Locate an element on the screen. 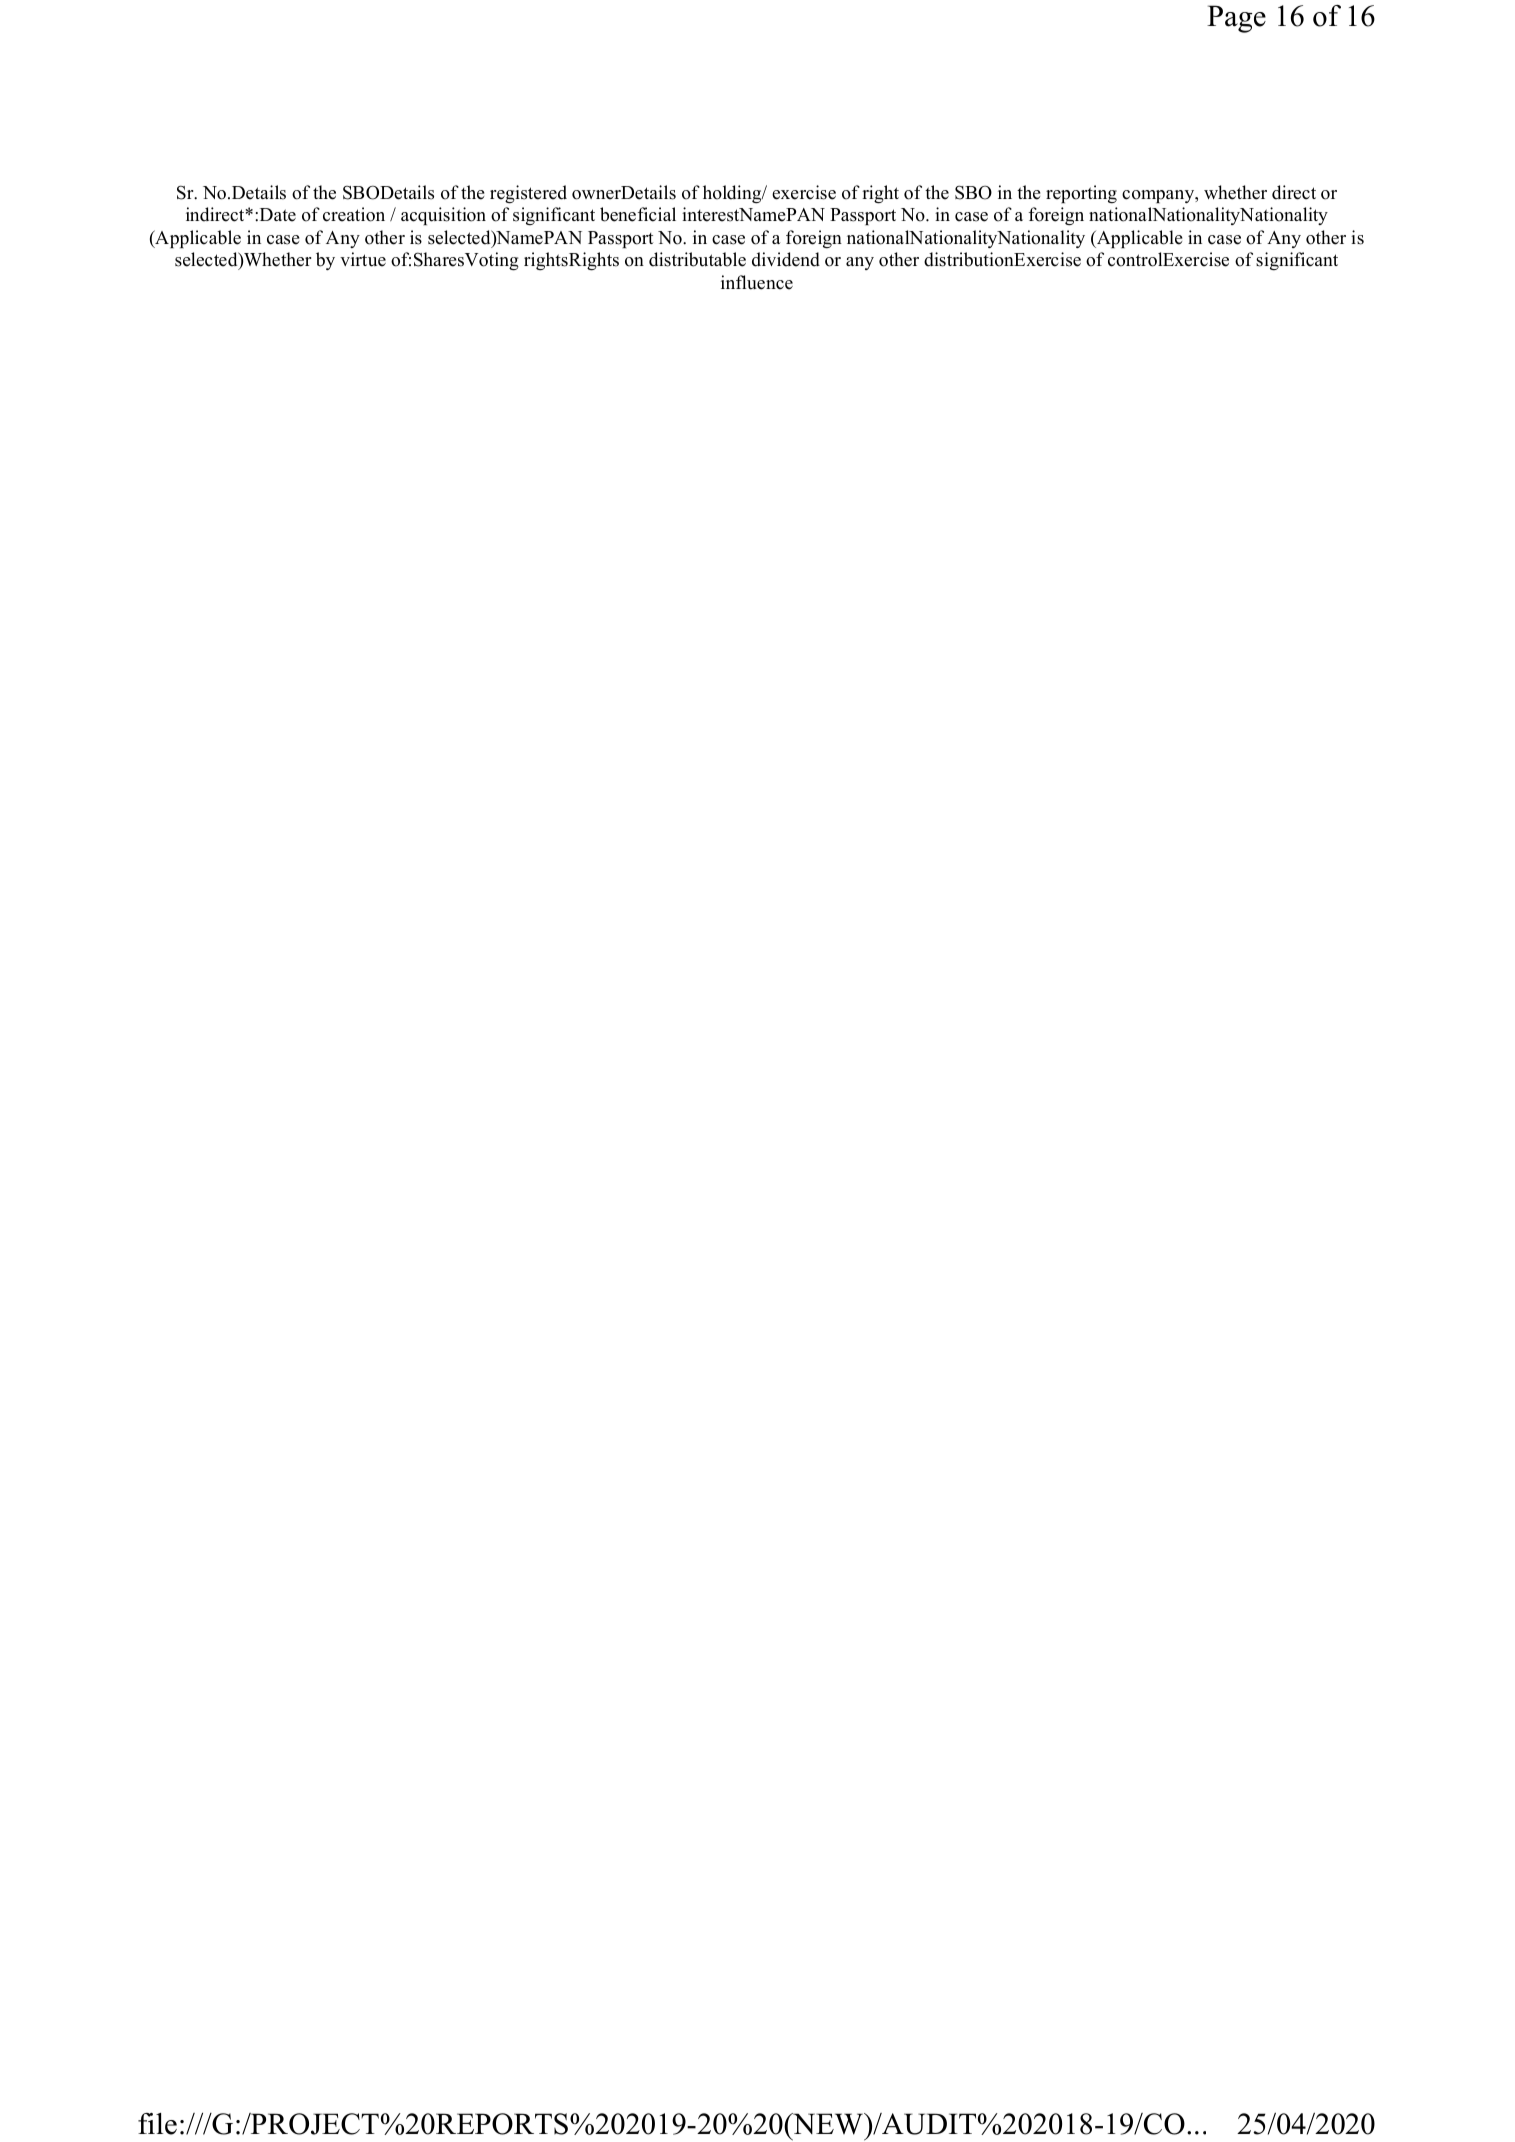 The image size is (1515, 2142). virtue is located at coordinates (363, 259).
